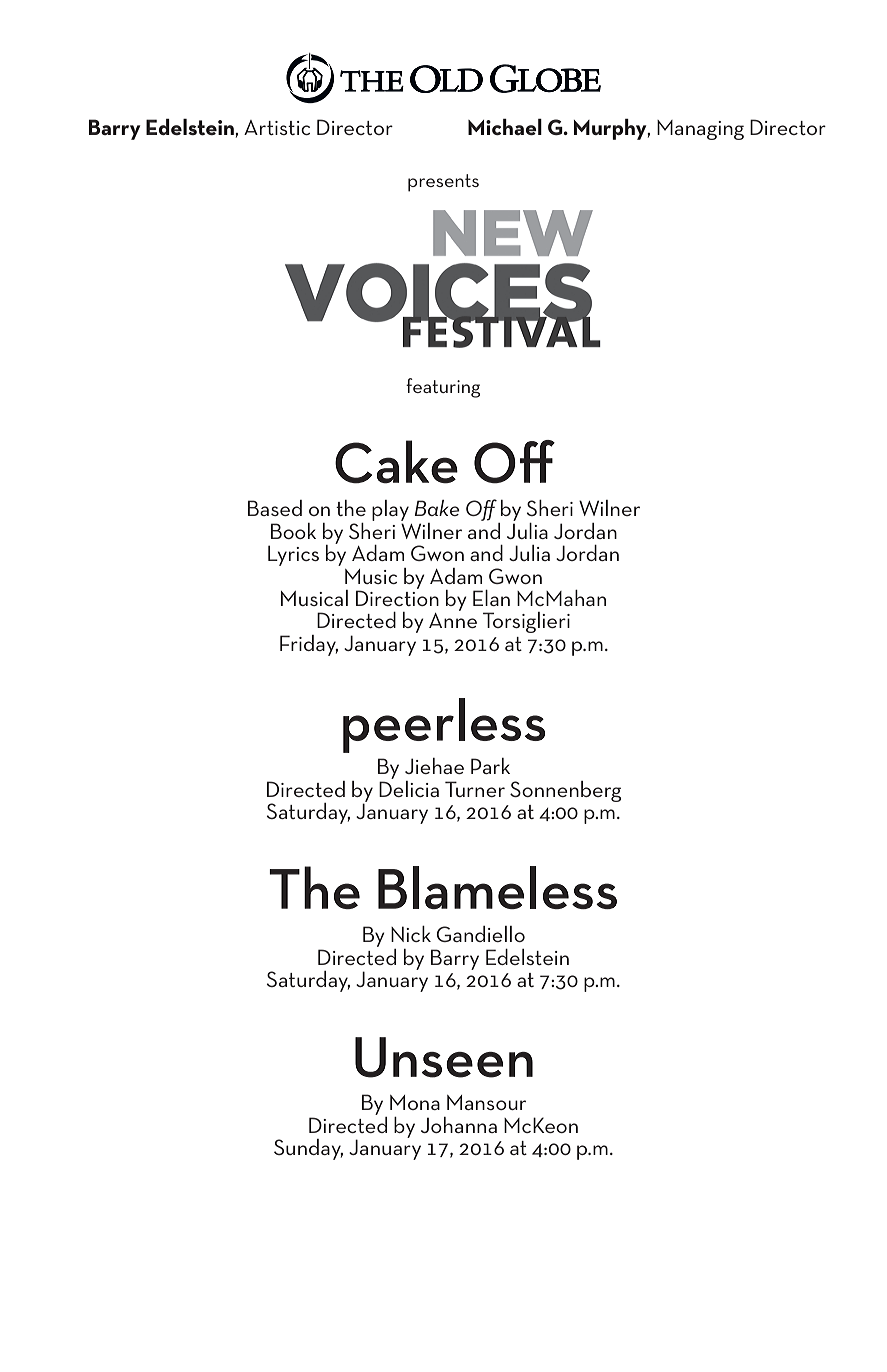 The width and height of the screenshot is (887, 1372). I want to click on Elan, so click(491, 598).
